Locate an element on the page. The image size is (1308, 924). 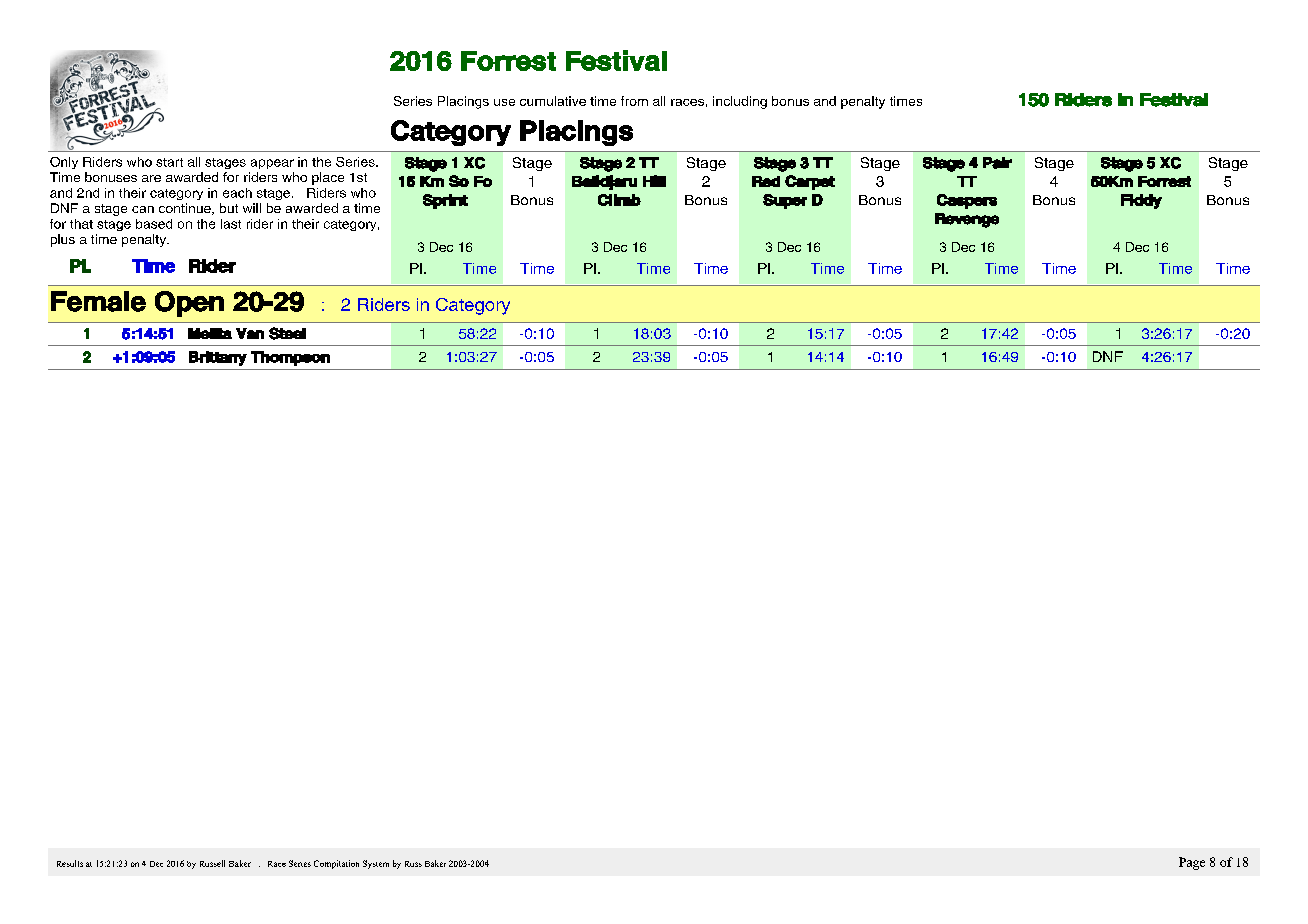
Compilation is located at coordinates (336, 864).
